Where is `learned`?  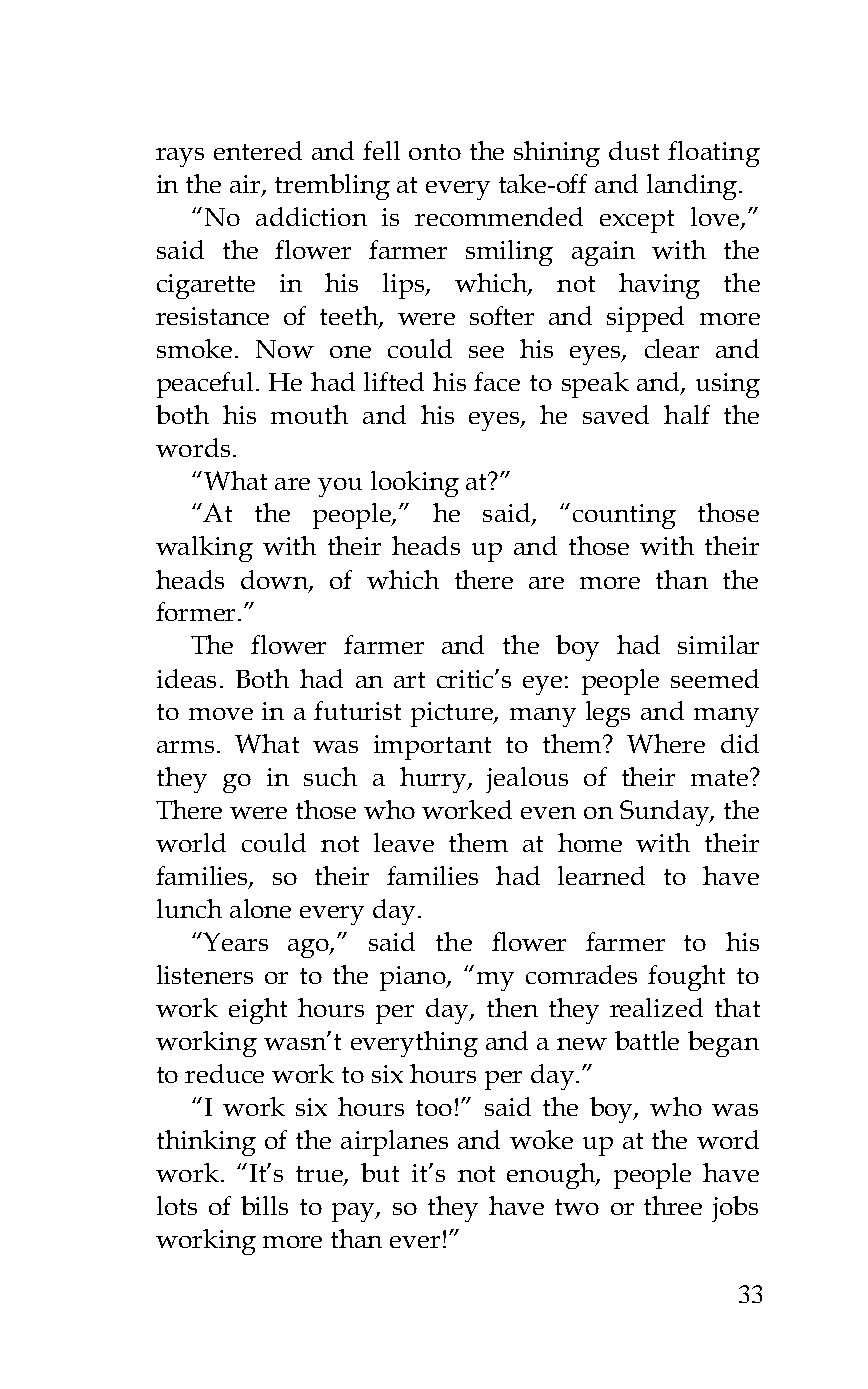
learned is located at coordinates (601, 875).
